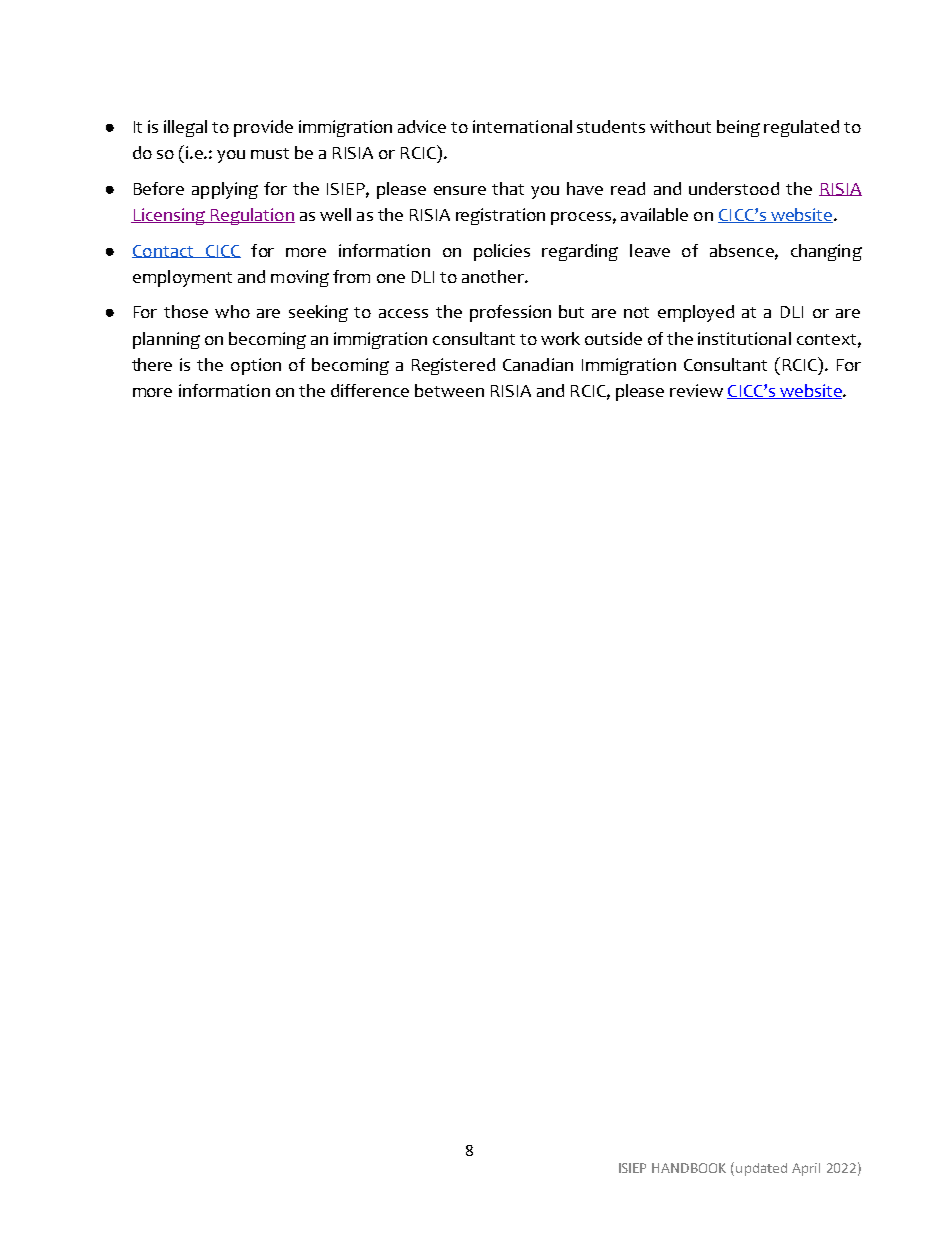 This screenshot has width=952, height=1233. What do you see at coordinates (613, 338) in the screenshot?
I see `outside` at bounding box center [613, 338].
